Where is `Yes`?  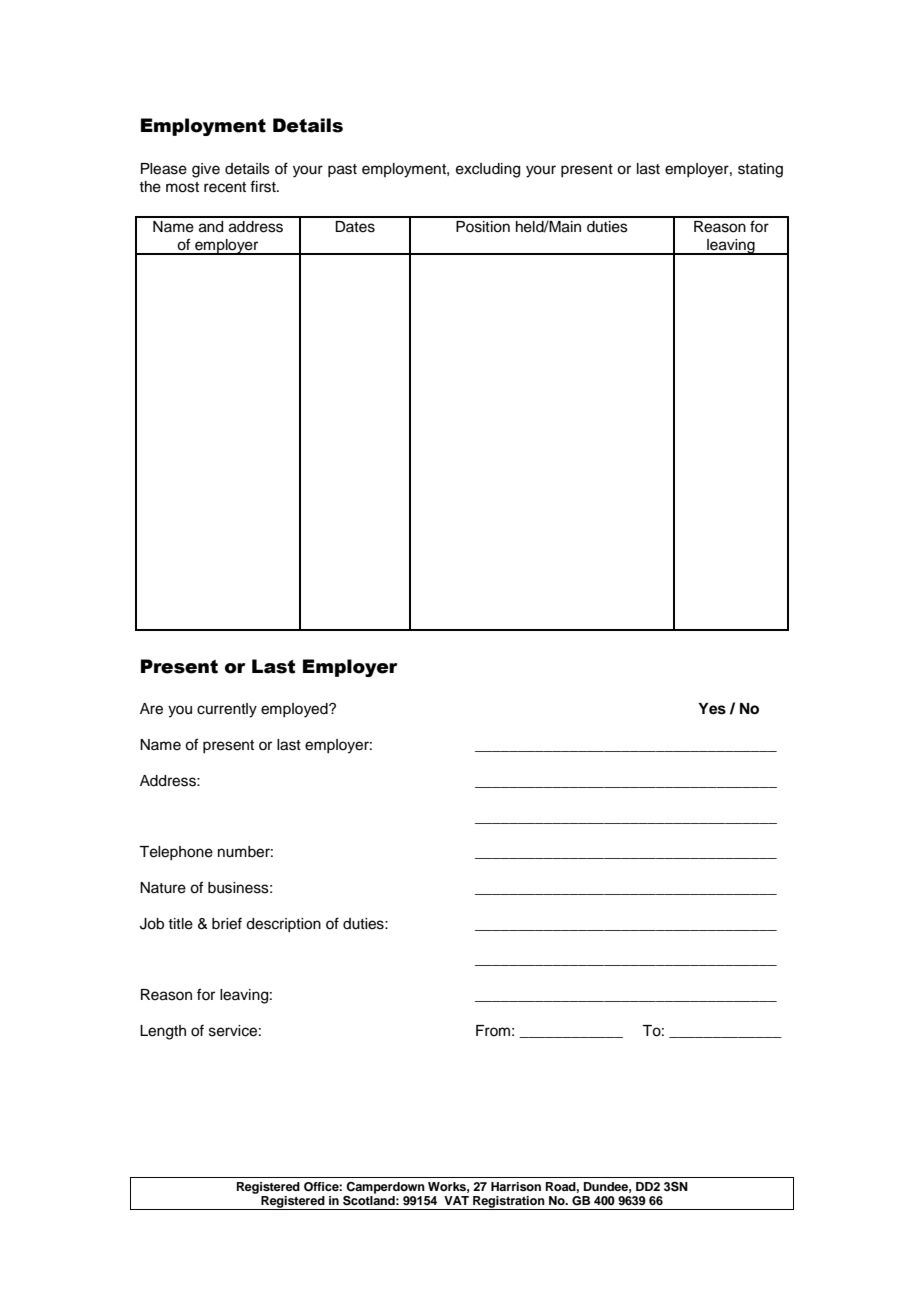 Yes is located at coordinates (712, 709).
